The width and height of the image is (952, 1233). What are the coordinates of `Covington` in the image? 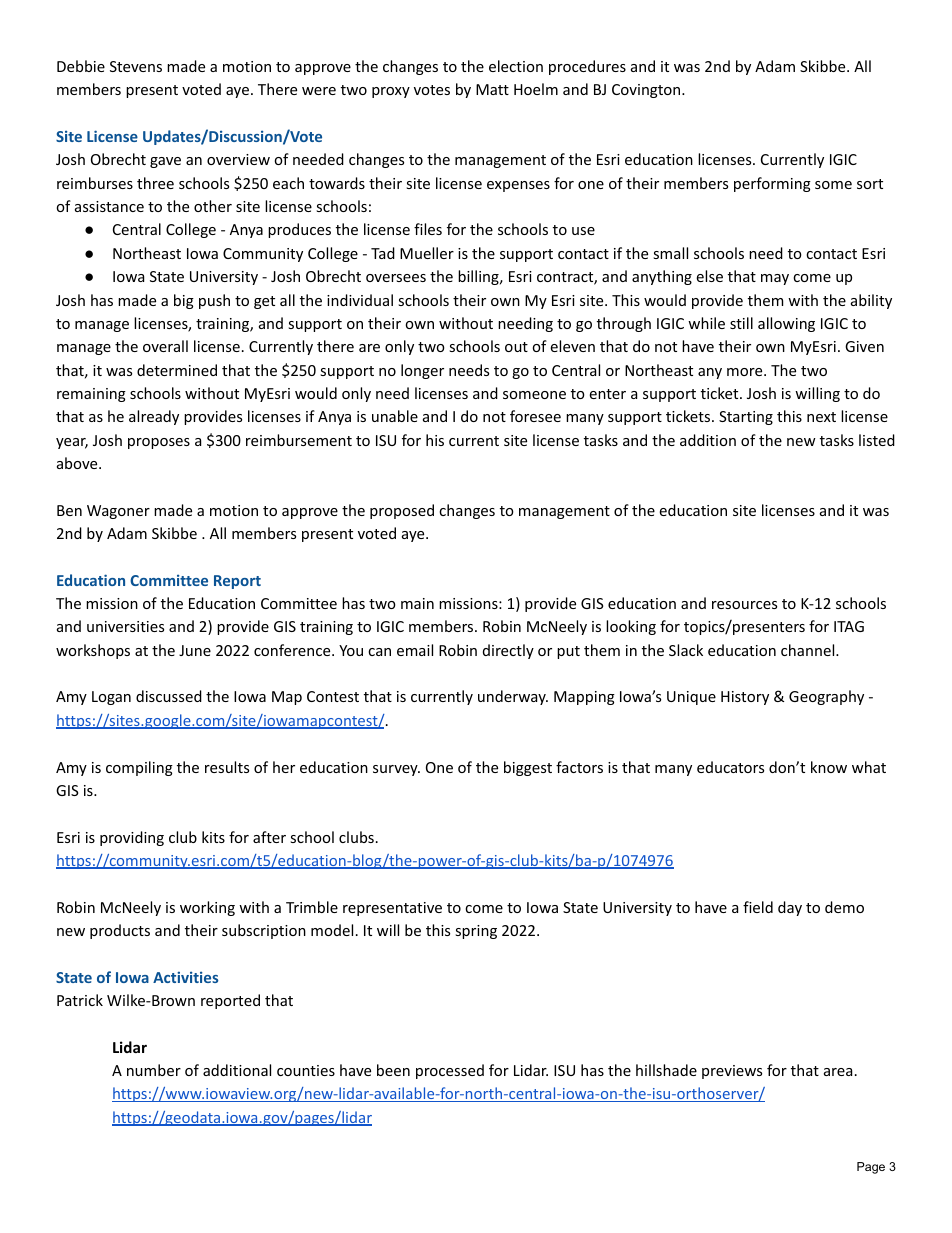 It's located at (647, 91).
